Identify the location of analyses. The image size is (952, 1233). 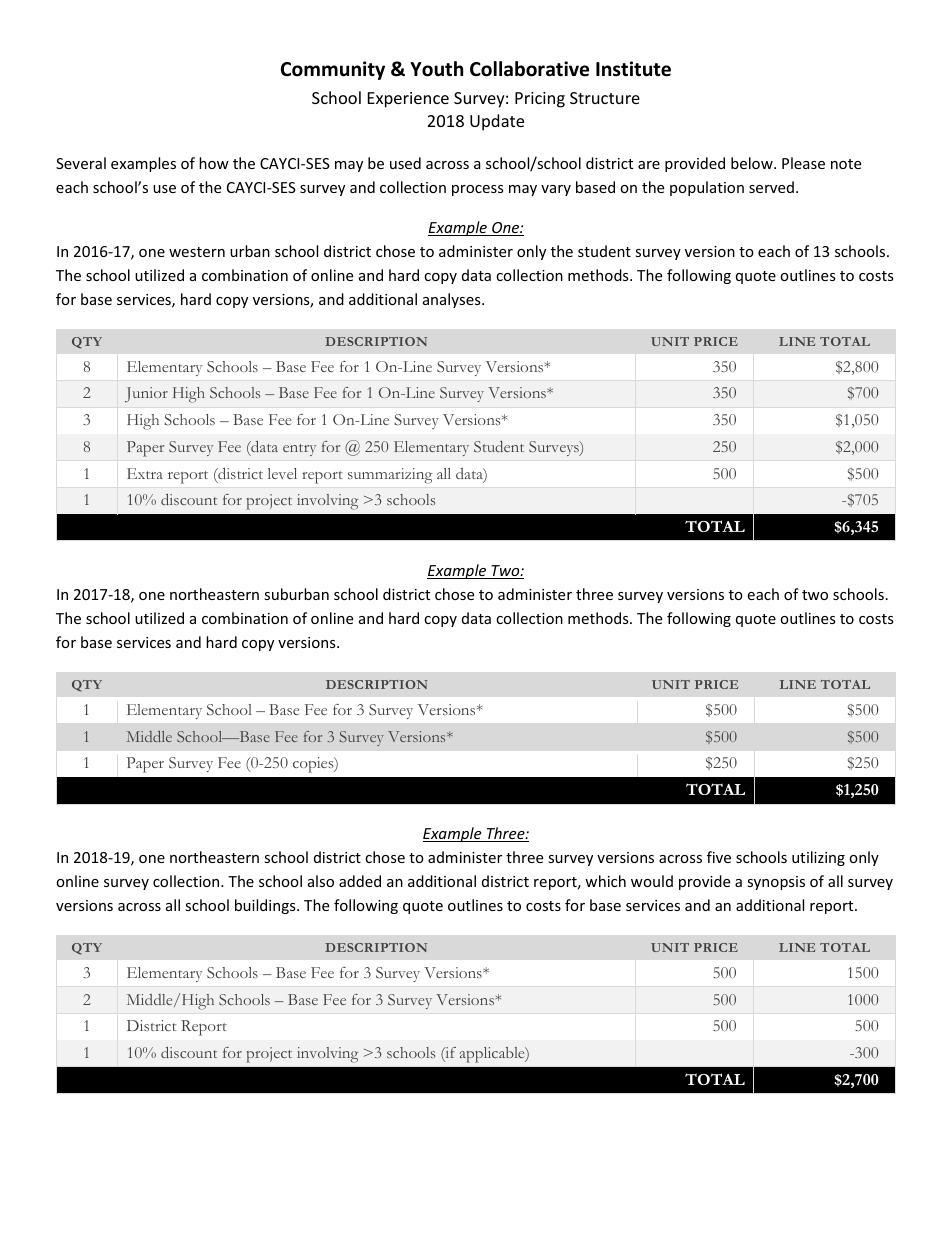
(453, 300).
